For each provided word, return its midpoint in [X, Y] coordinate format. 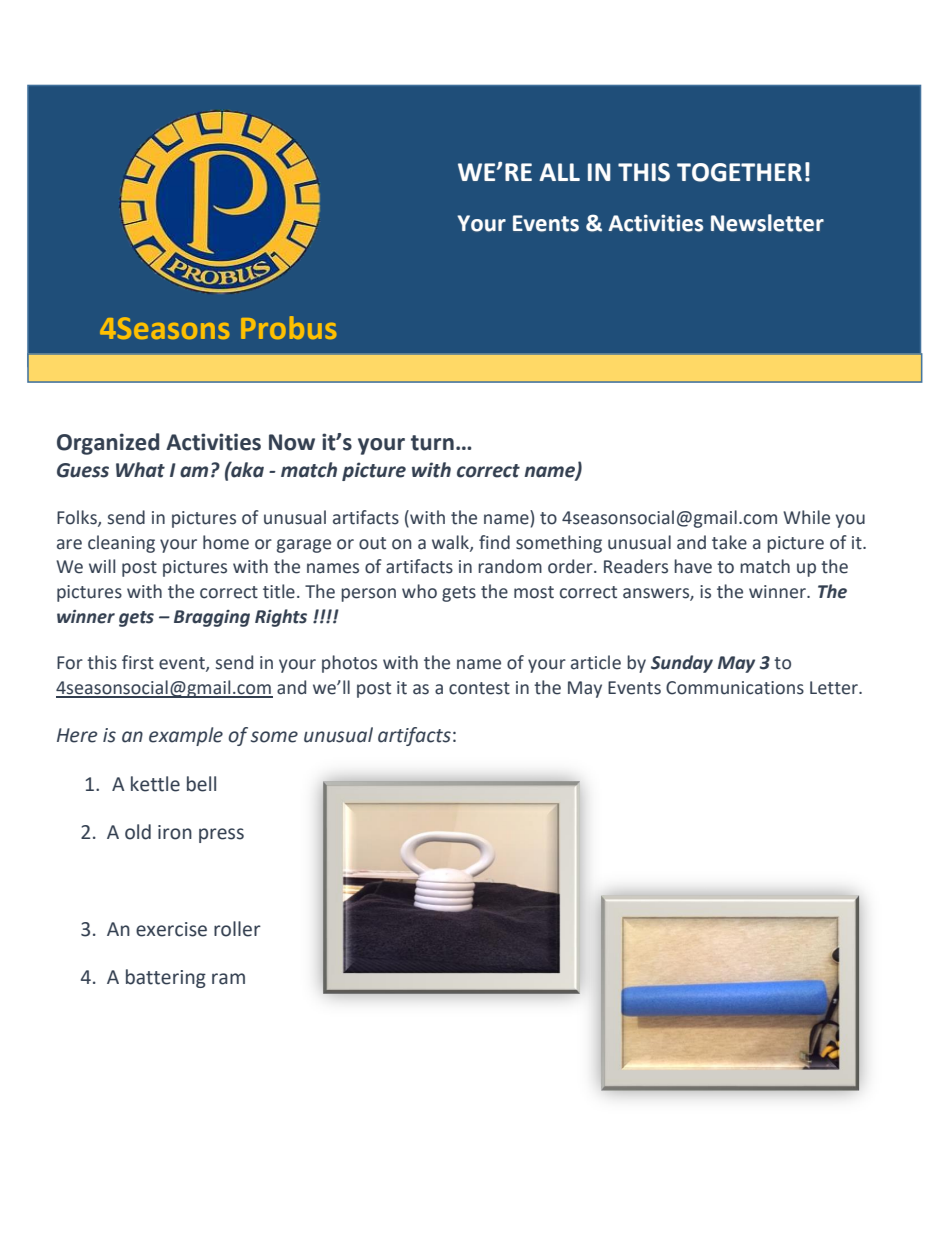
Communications [735, 688]
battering [166, 978]
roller [237, 929]
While [806, 517]
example [186, 736]
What [140, 470]
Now [292, 442]
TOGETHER [739, 172]
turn [432, 443]
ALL [559, 172]
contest [479, 688]
